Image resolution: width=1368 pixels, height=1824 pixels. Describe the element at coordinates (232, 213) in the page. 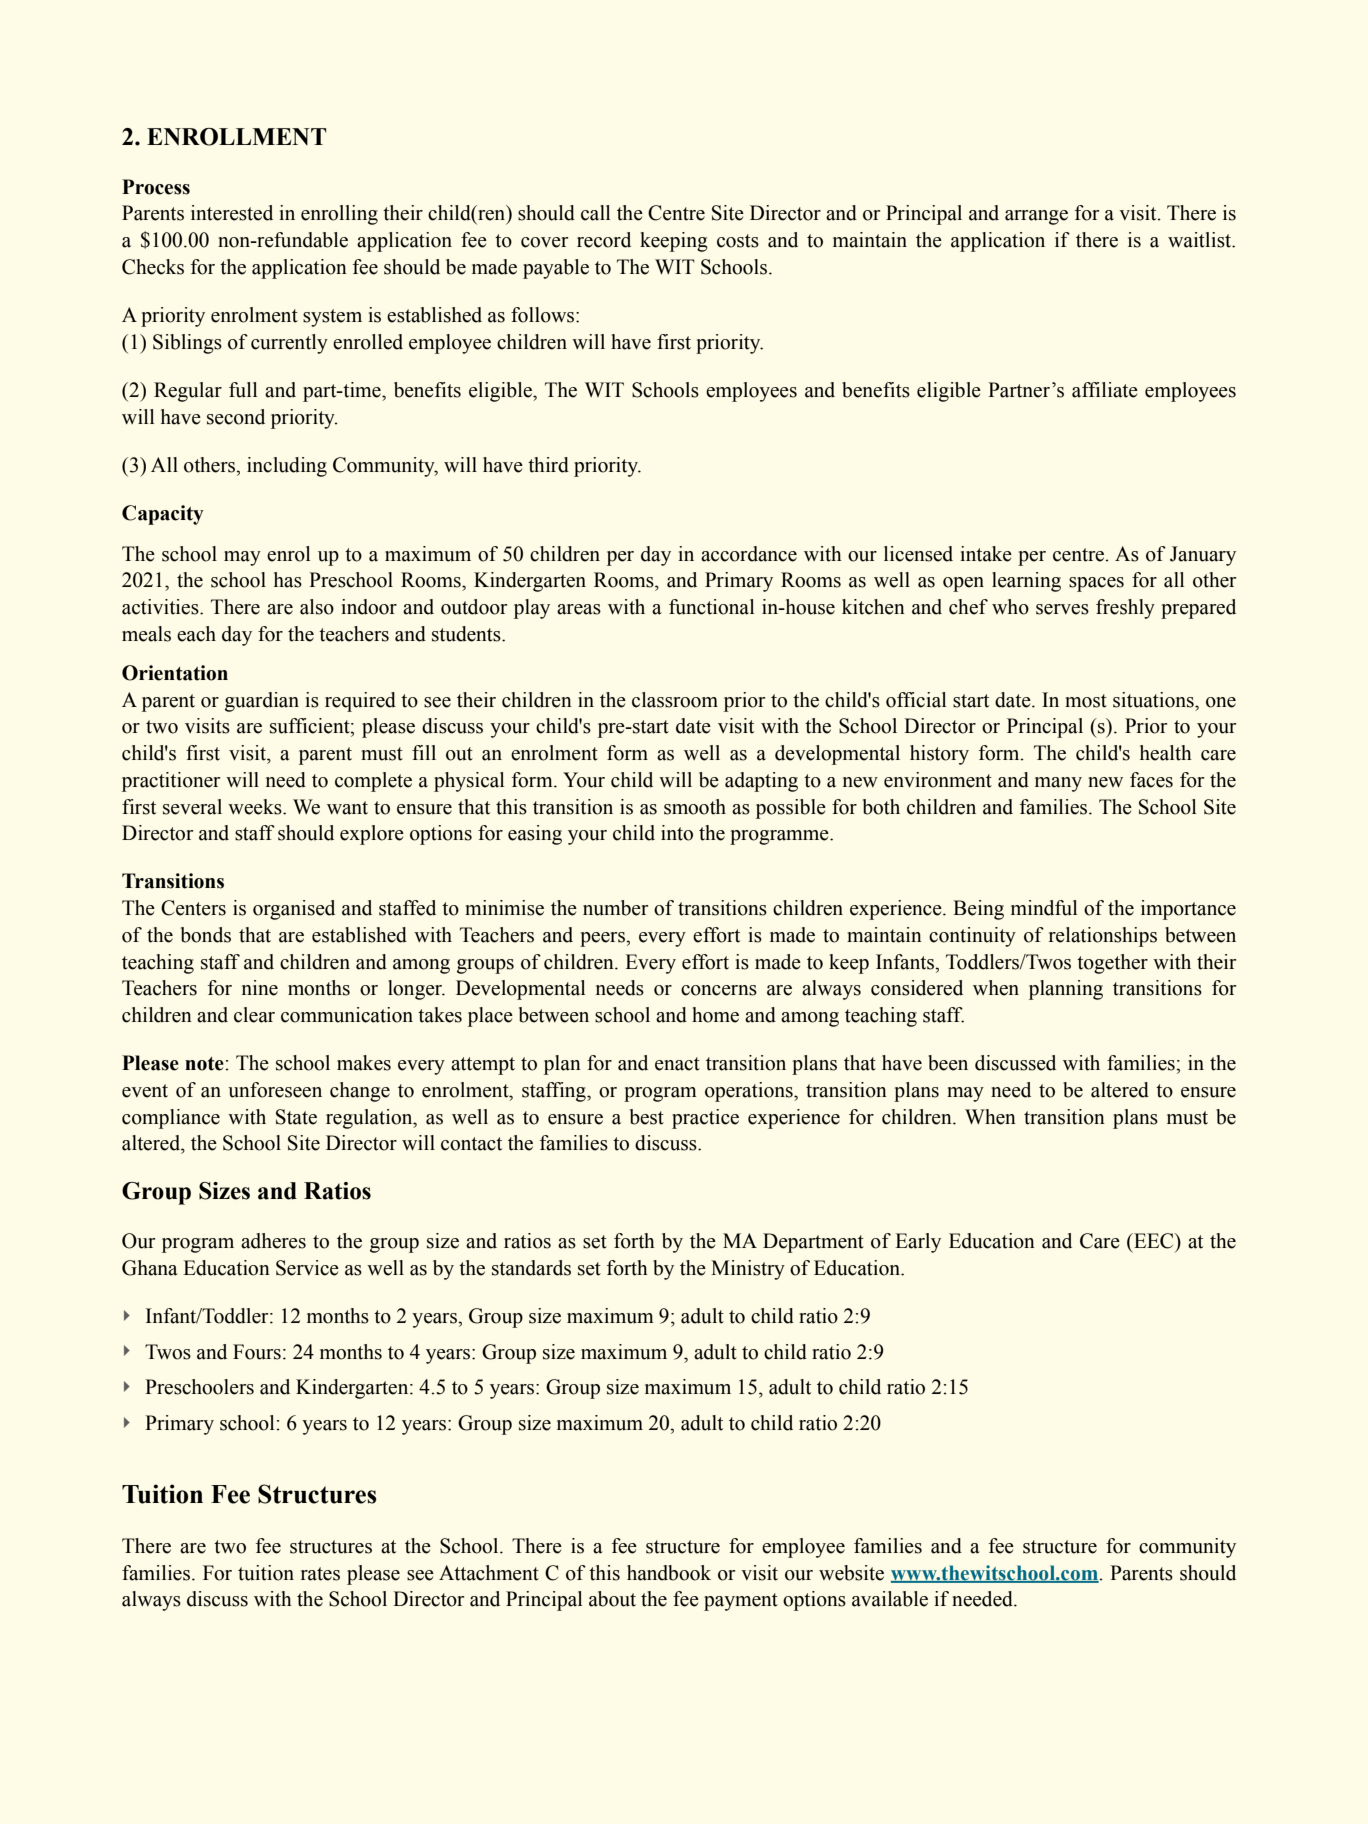

I see `interested` at that location.
